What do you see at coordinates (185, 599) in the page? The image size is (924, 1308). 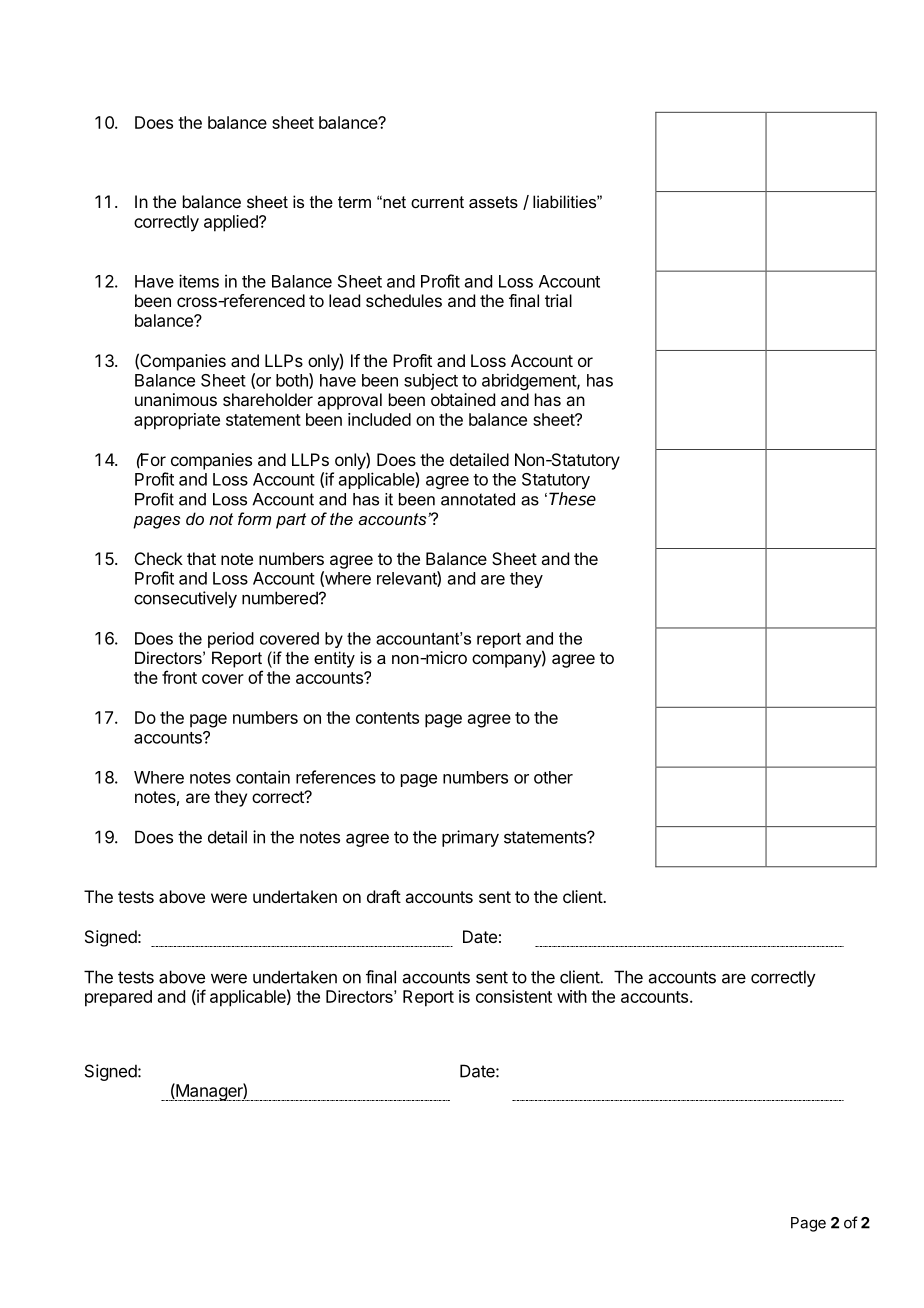 I see `consecutively` at bounding box center [185, 599].
